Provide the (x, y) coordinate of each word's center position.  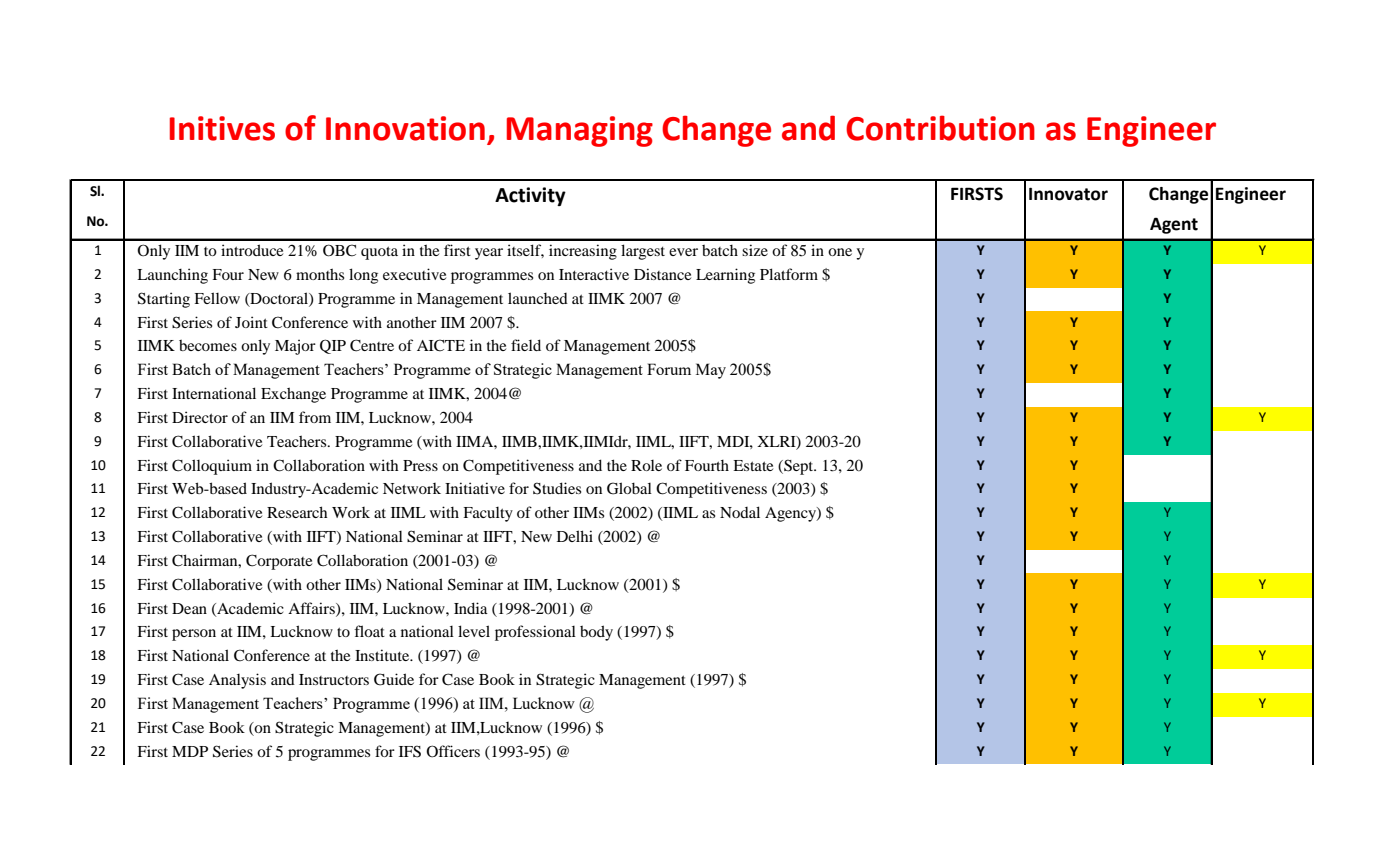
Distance (662, 274)
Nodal (740, 512)
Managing (580, 131)
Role (646, 465)
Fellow (217, 298)
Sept (799, 467)
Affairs (312, 609)
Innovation (405, 128)
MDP (190, 751)
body (596, 633)
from (315, 417)
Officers (453, 751)
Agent (1174, 225)
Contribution (940, 128)
